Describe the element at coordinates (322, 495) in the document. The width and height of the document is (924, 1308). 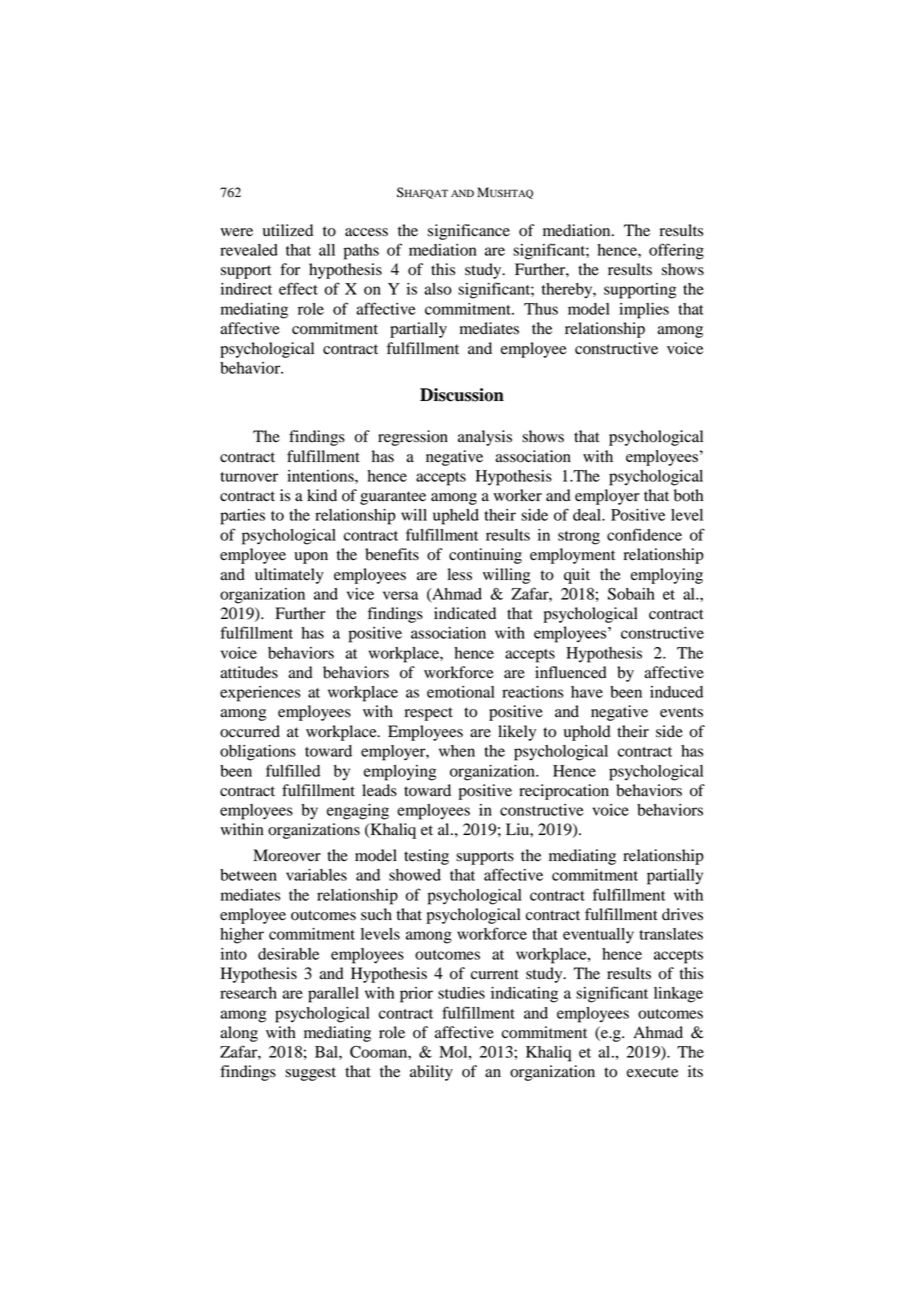
I see `kind` at that location.
